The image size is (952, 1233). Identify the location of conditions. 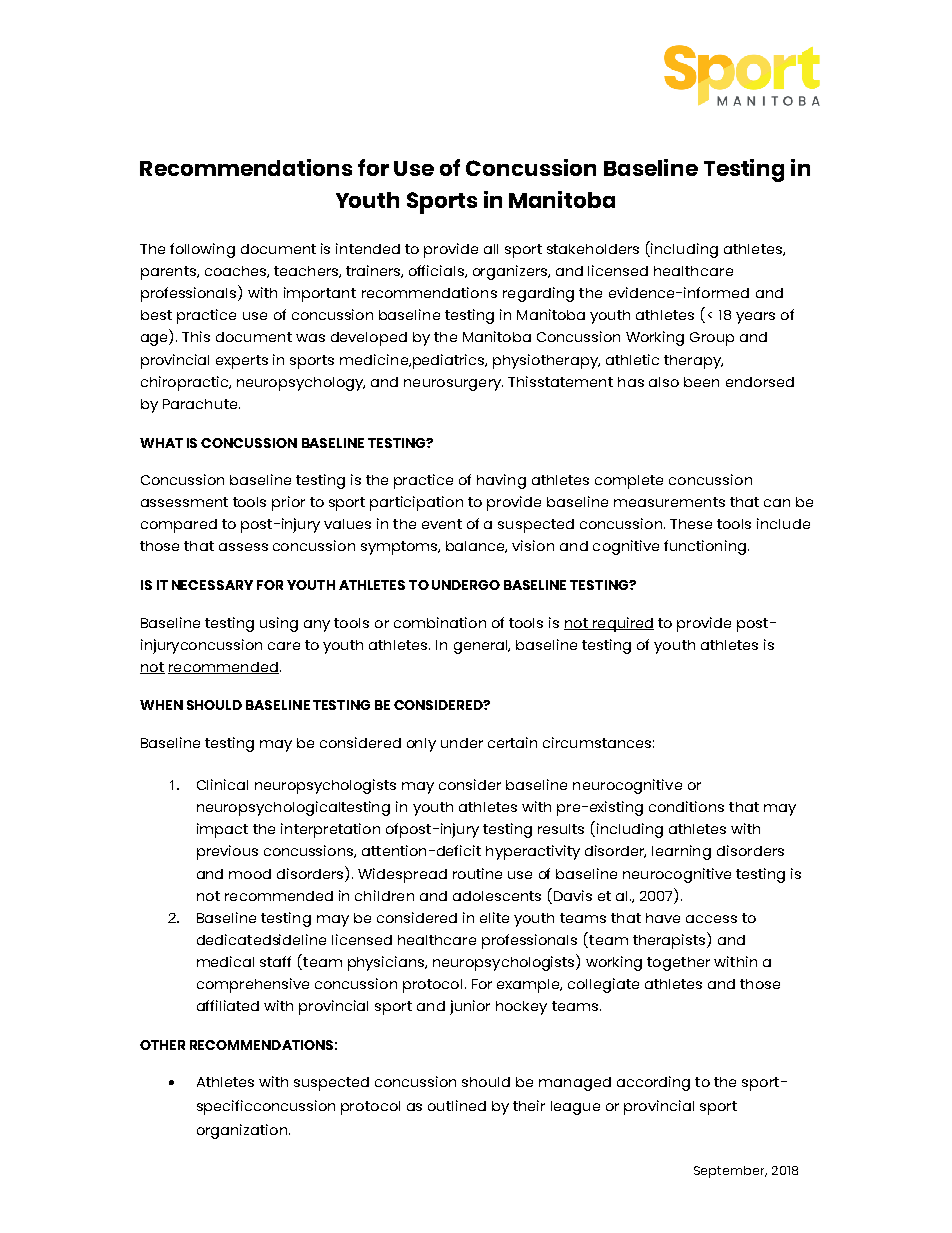
(686, 806).
